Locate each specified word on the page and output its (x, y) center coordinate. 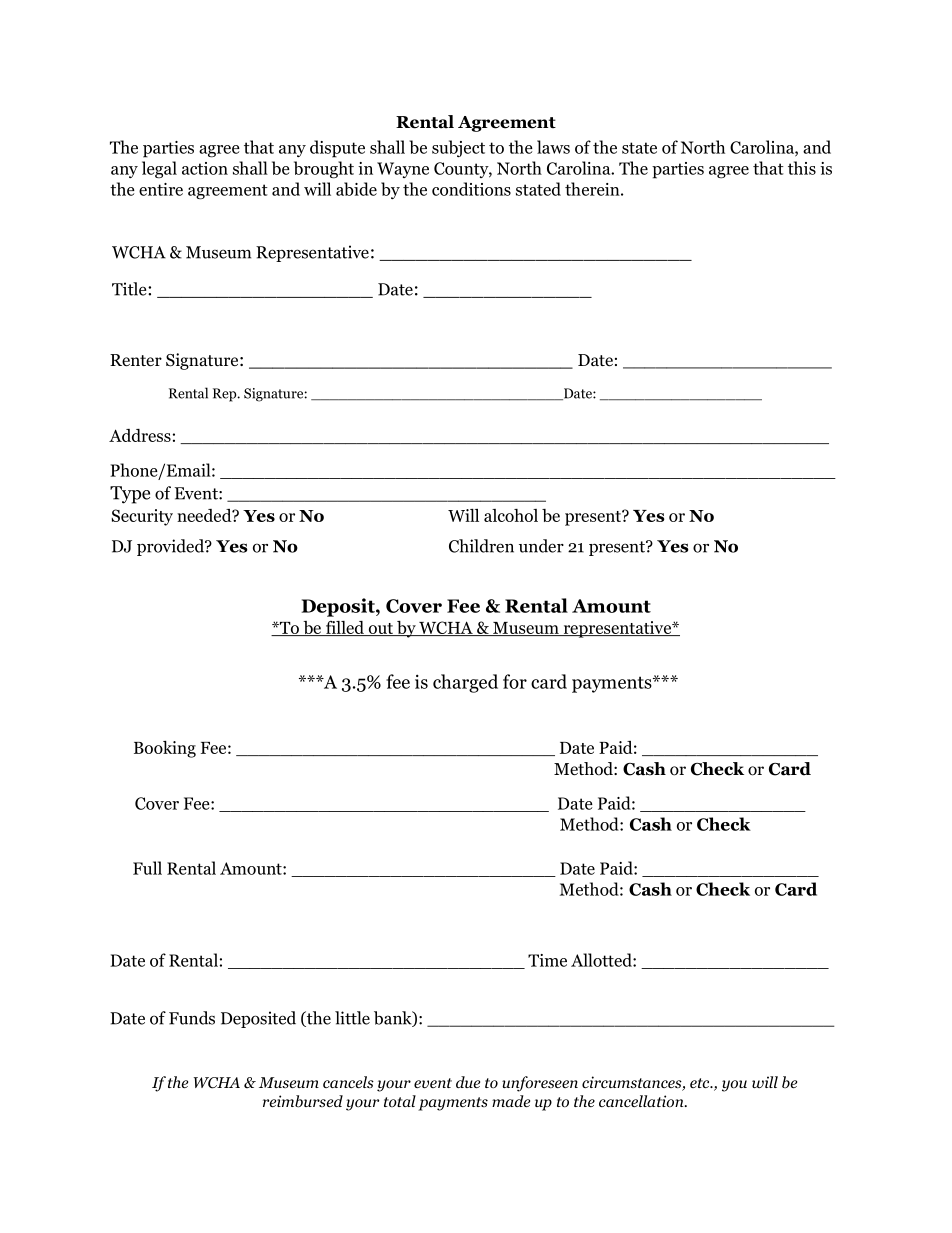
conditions (471, 189)
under (541, 546)
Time (547, 960)
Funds (192, 1018)
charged (465, 683)
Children (481, 546)
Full (147, 868)
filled (344, 628)
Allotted (602, 960)
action (205, 168)
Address (140, 435)
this (802, 168)
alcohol (511, 515)
